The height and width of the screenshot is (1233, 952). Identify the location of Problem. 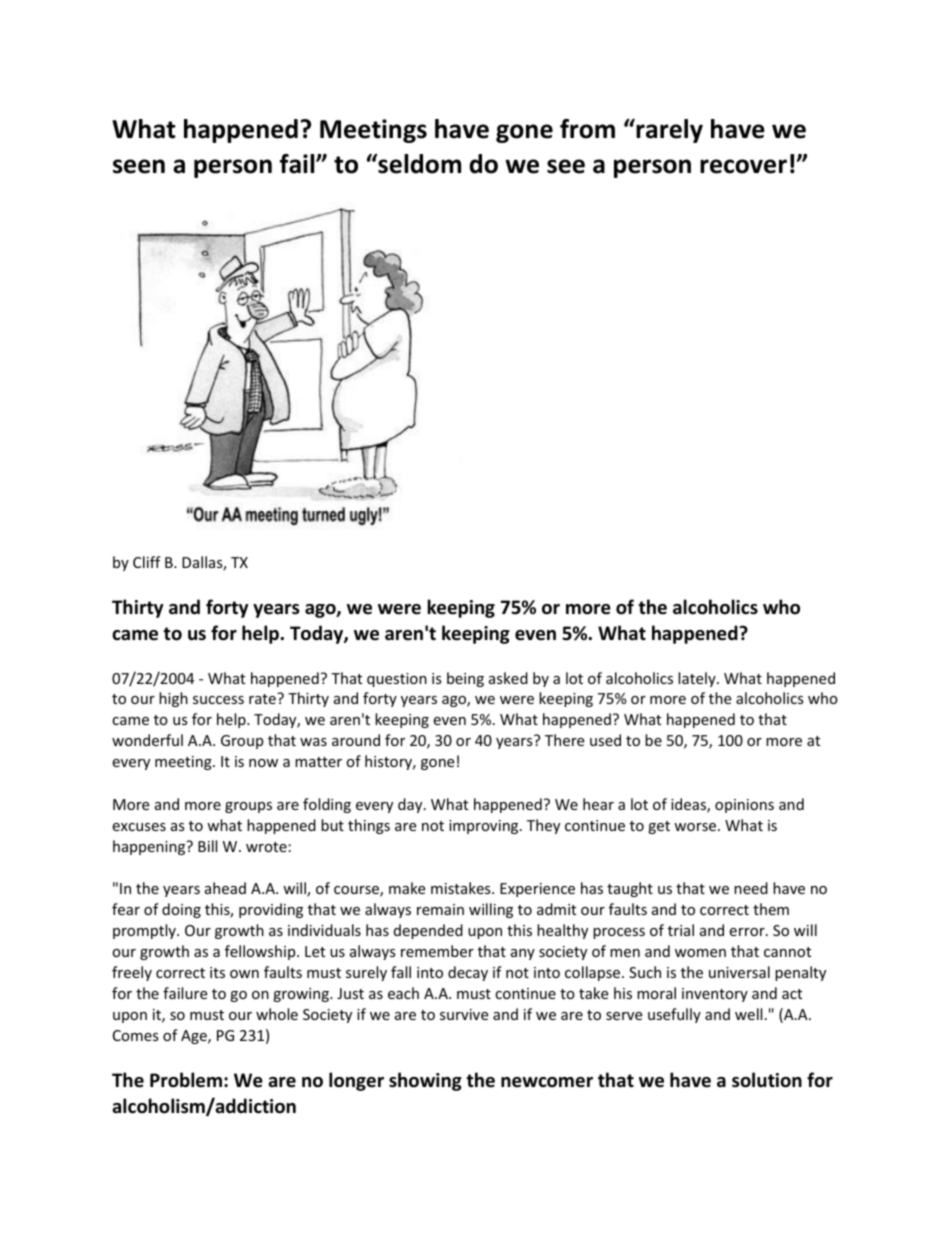
(186, 1080).
